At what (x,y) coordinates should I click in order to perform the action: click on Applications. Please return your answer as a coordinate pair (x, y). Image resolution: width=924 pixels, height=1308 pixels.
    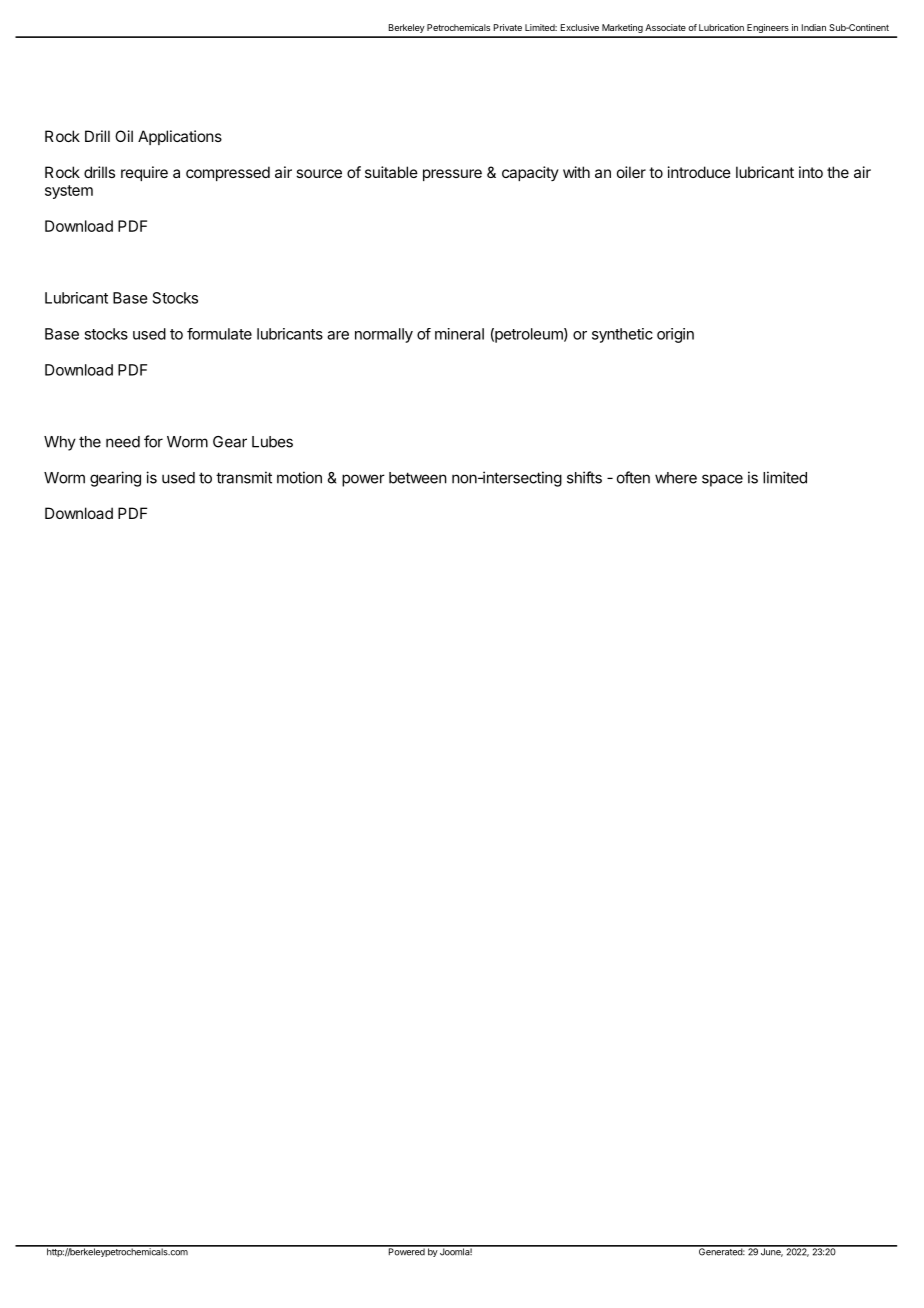
    Looking at the image, I should click on (180, 137).
